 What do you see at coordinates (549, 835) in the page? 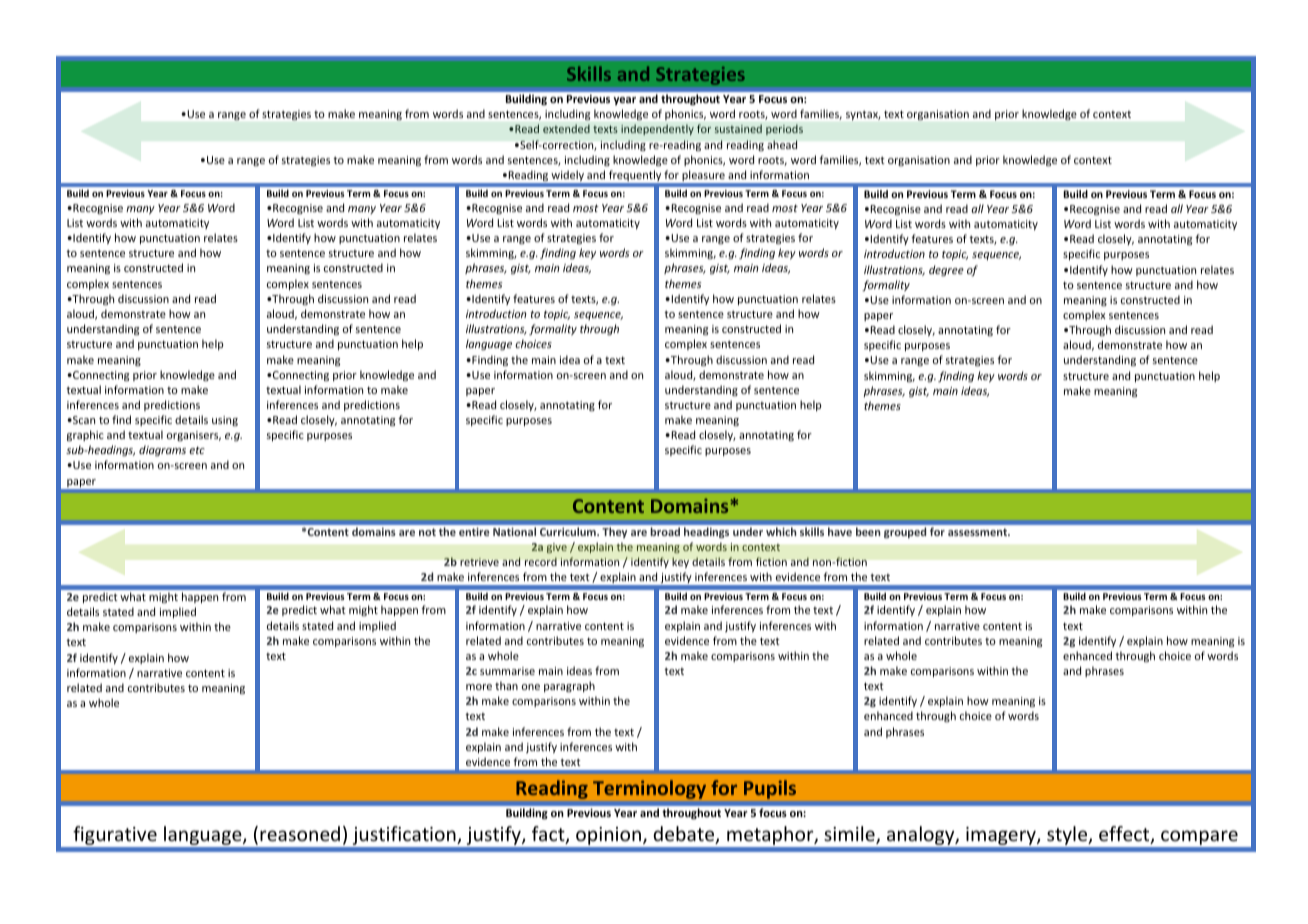
I see `fact` at bounding box center [549, 835].
